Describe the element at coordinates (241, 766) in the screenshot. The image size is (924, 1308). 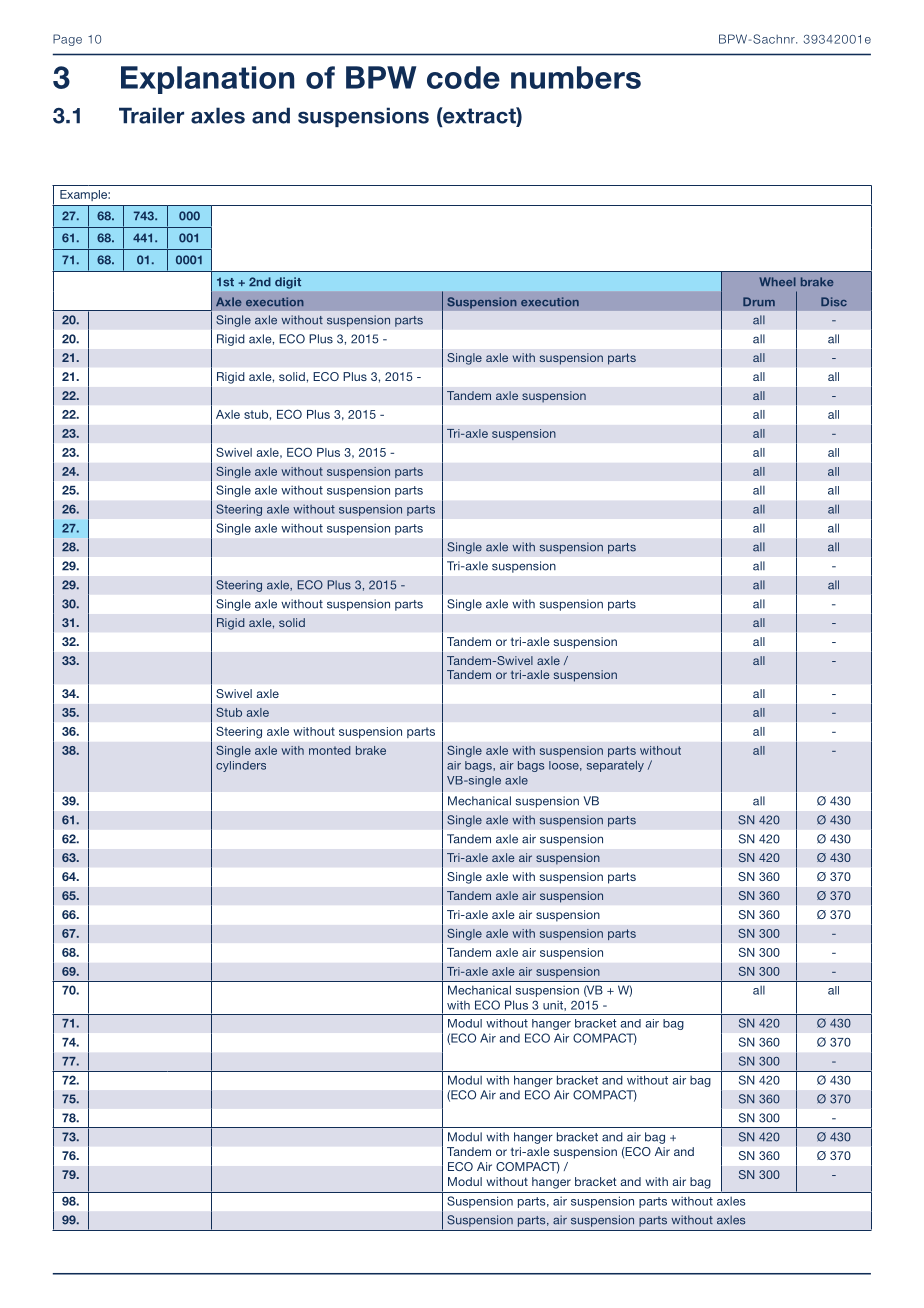
I see `cylinders` at that location.
